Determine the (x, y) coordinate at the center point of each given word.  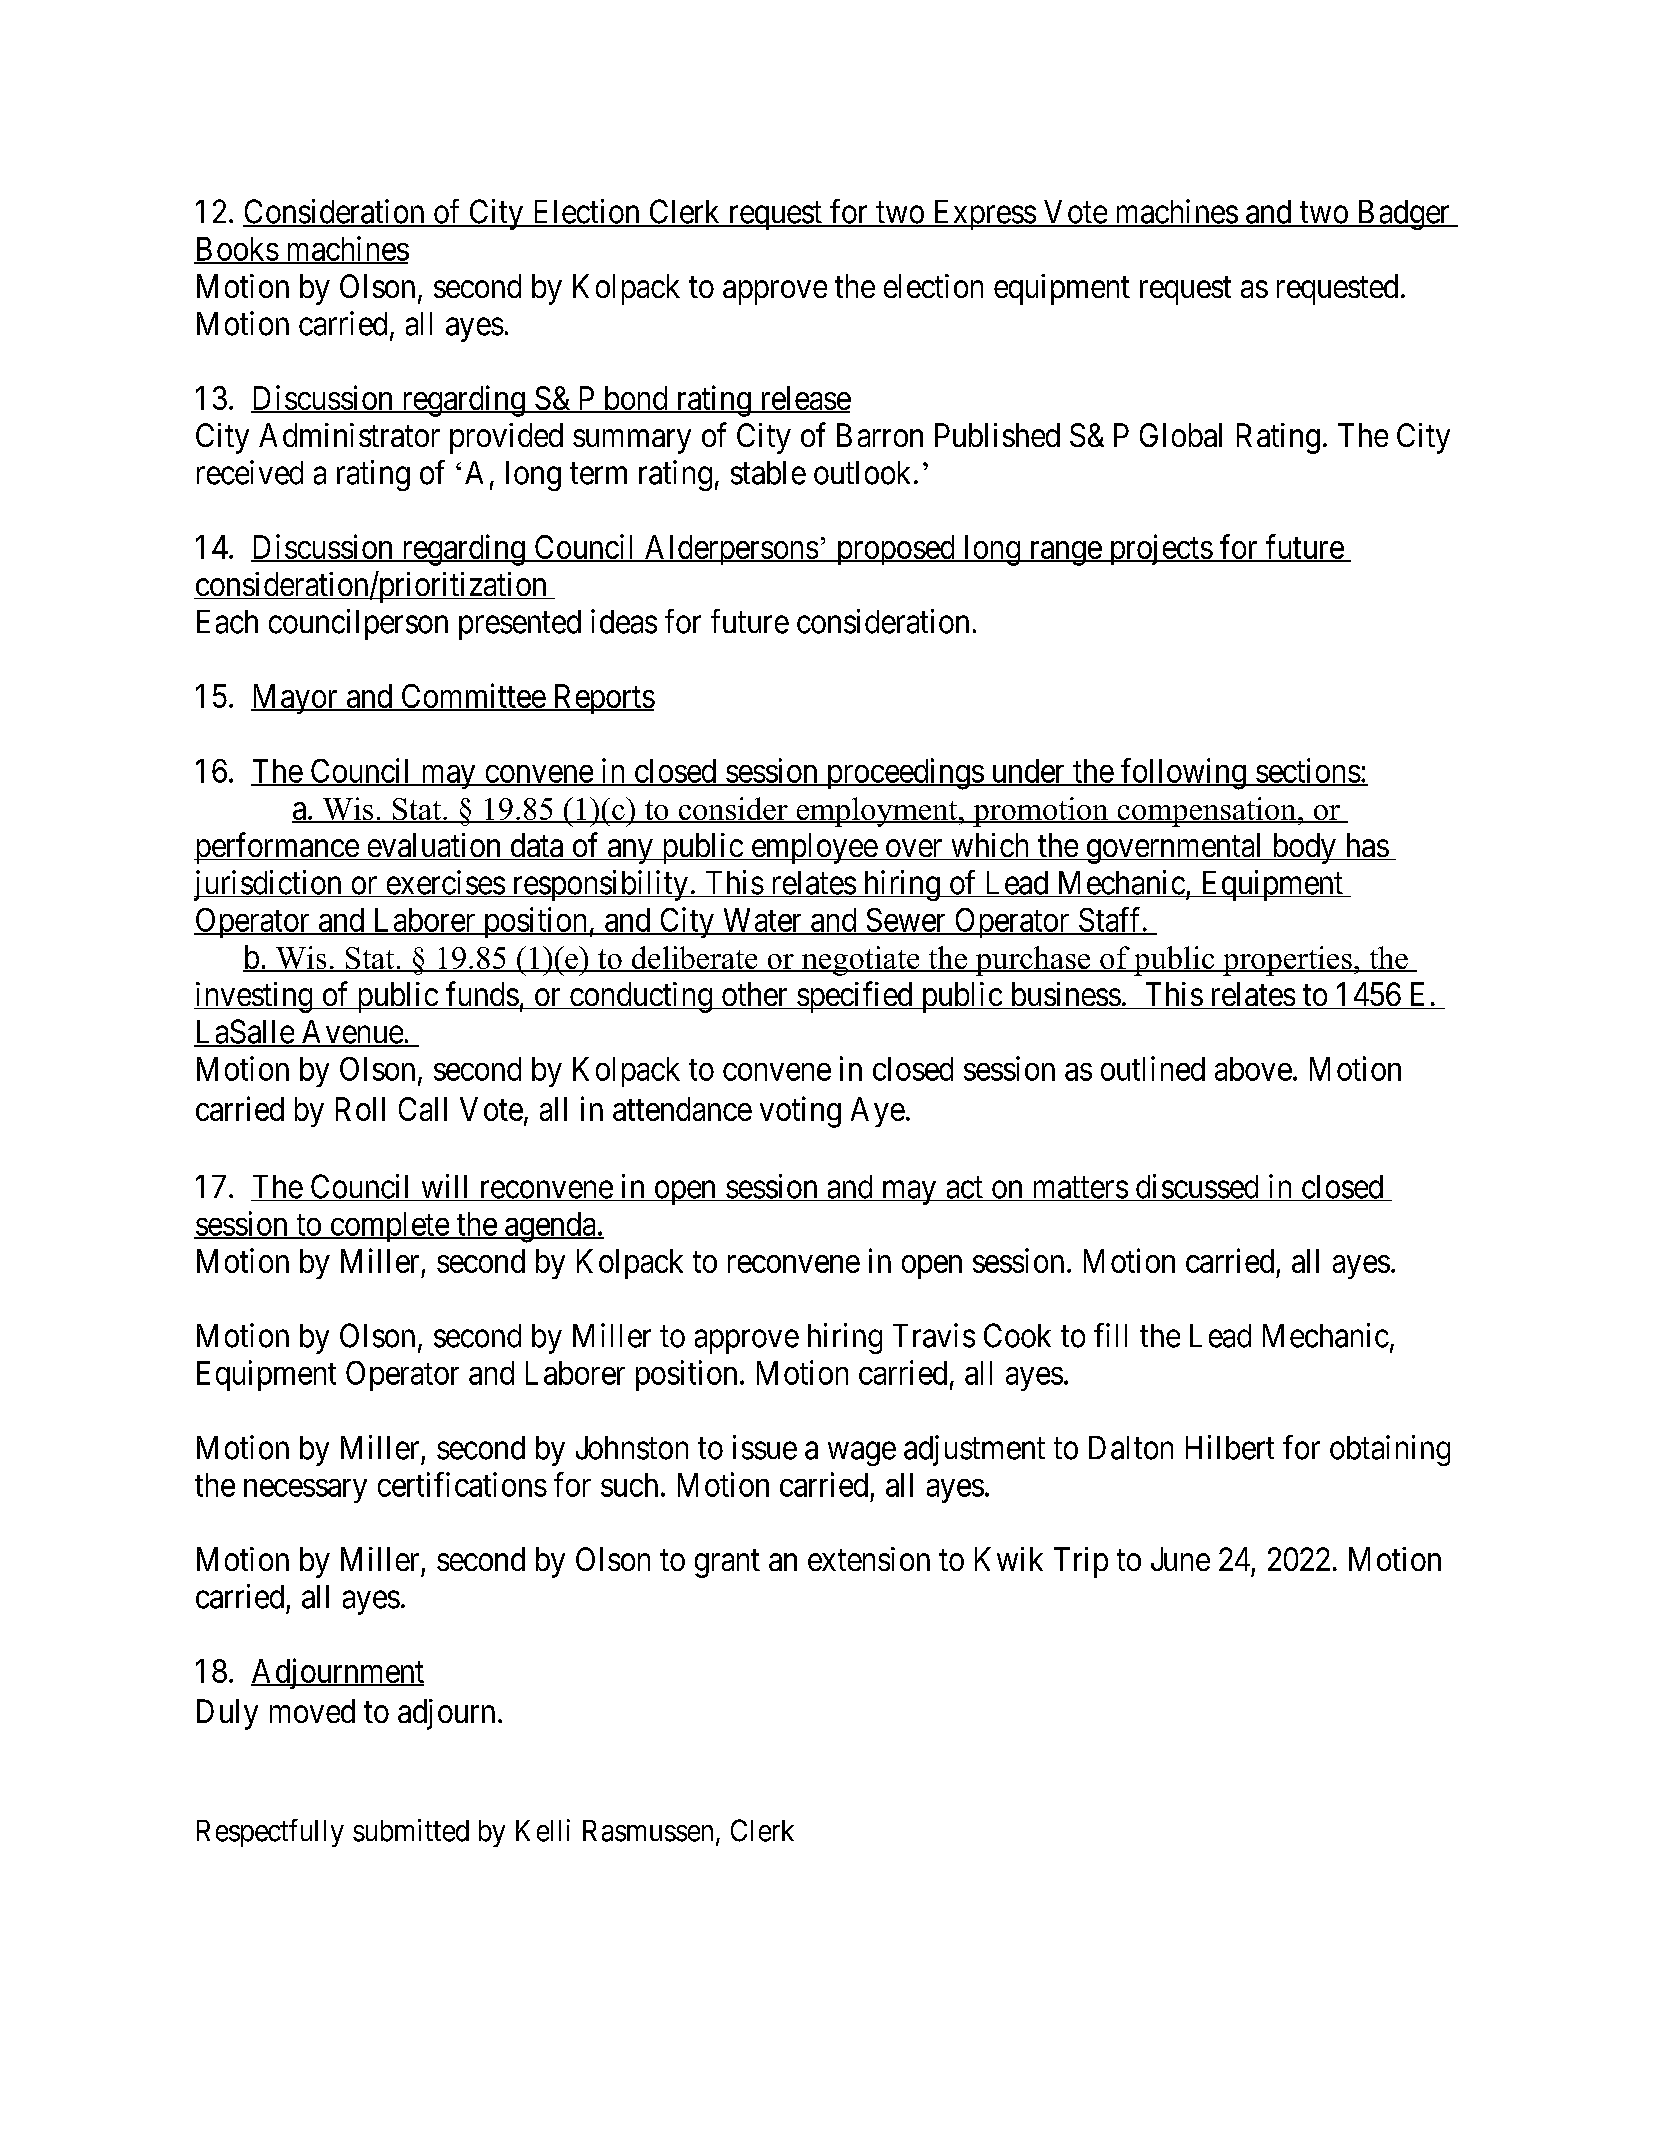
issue (765, 1447)
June (1180, 1559)
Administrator (349, 435)
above (1253, 1069)
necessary (305, 1491)
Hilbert (1230, 1447)
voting (800, 1112)
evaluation (434, 846)
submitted (411, 1830)
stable (768, 473)
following (1183, 774)
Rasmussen (648, 1831)
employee (813, 848)
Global (1181, 435)
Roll (360, 1109)
